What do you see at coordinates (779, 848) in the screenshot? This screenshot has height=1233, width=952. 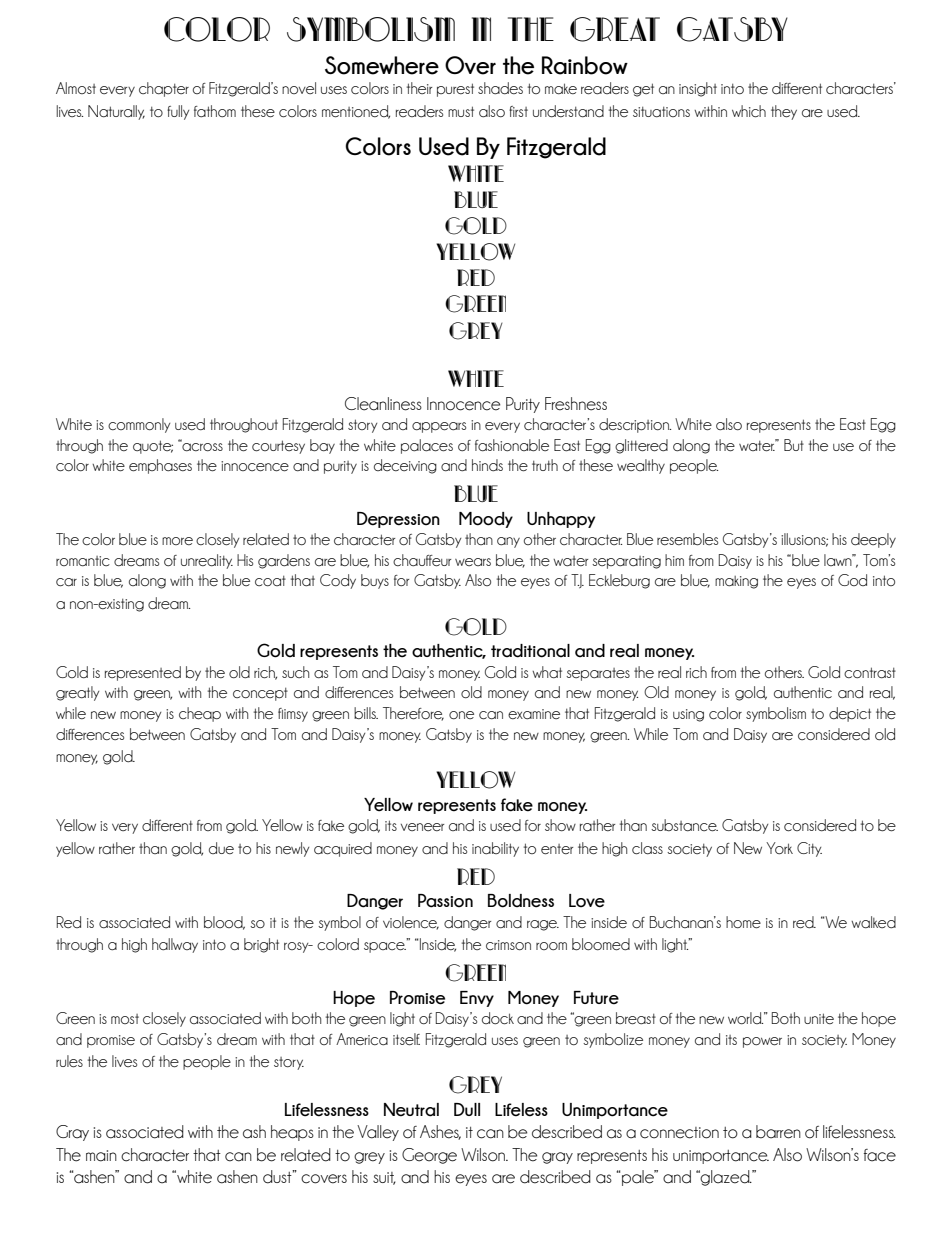 I see `York` at bounding box center [779, 848].
